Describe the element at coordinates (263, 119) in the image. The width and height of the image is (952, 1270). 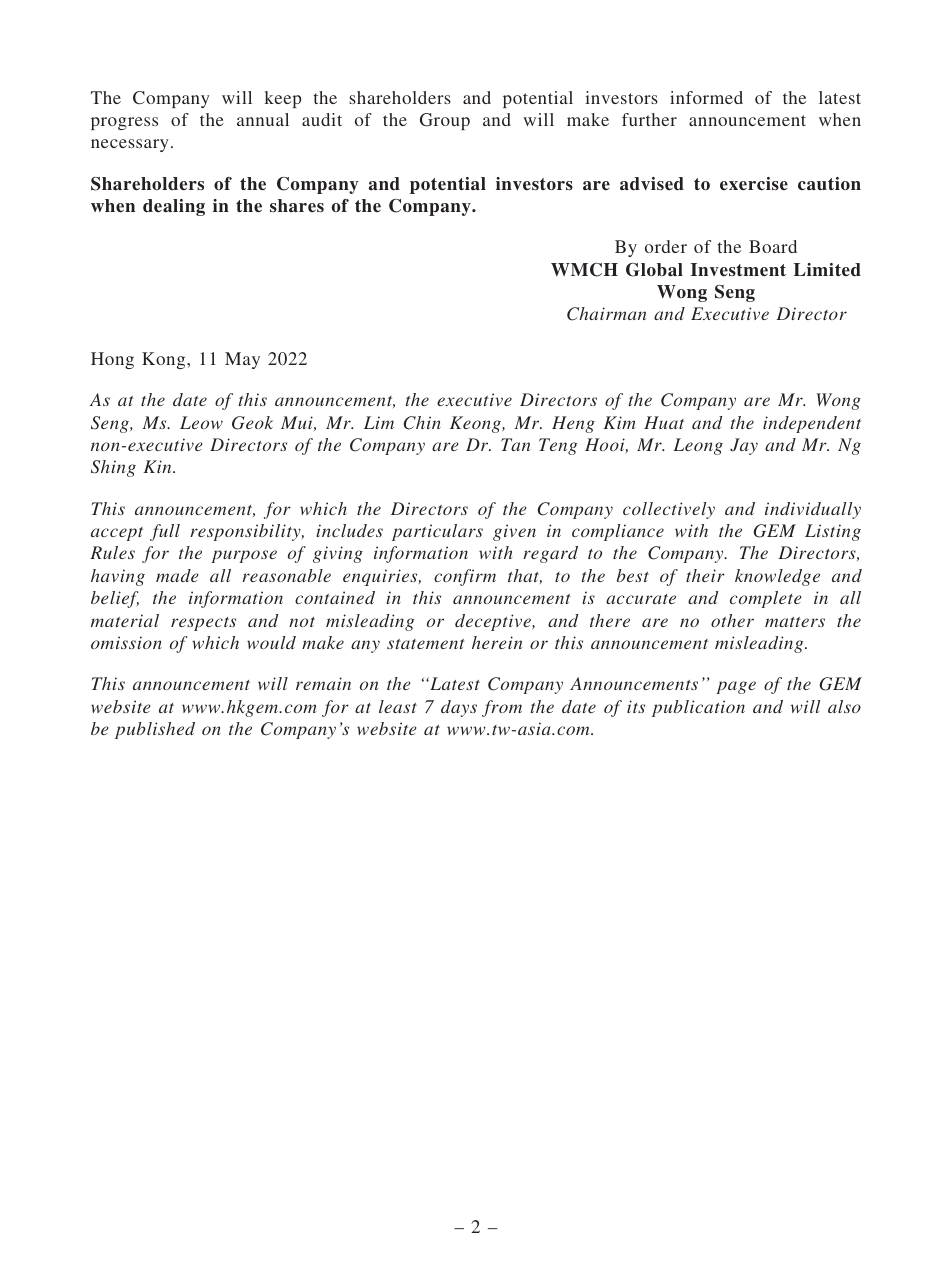
I see `annual` at that location.
